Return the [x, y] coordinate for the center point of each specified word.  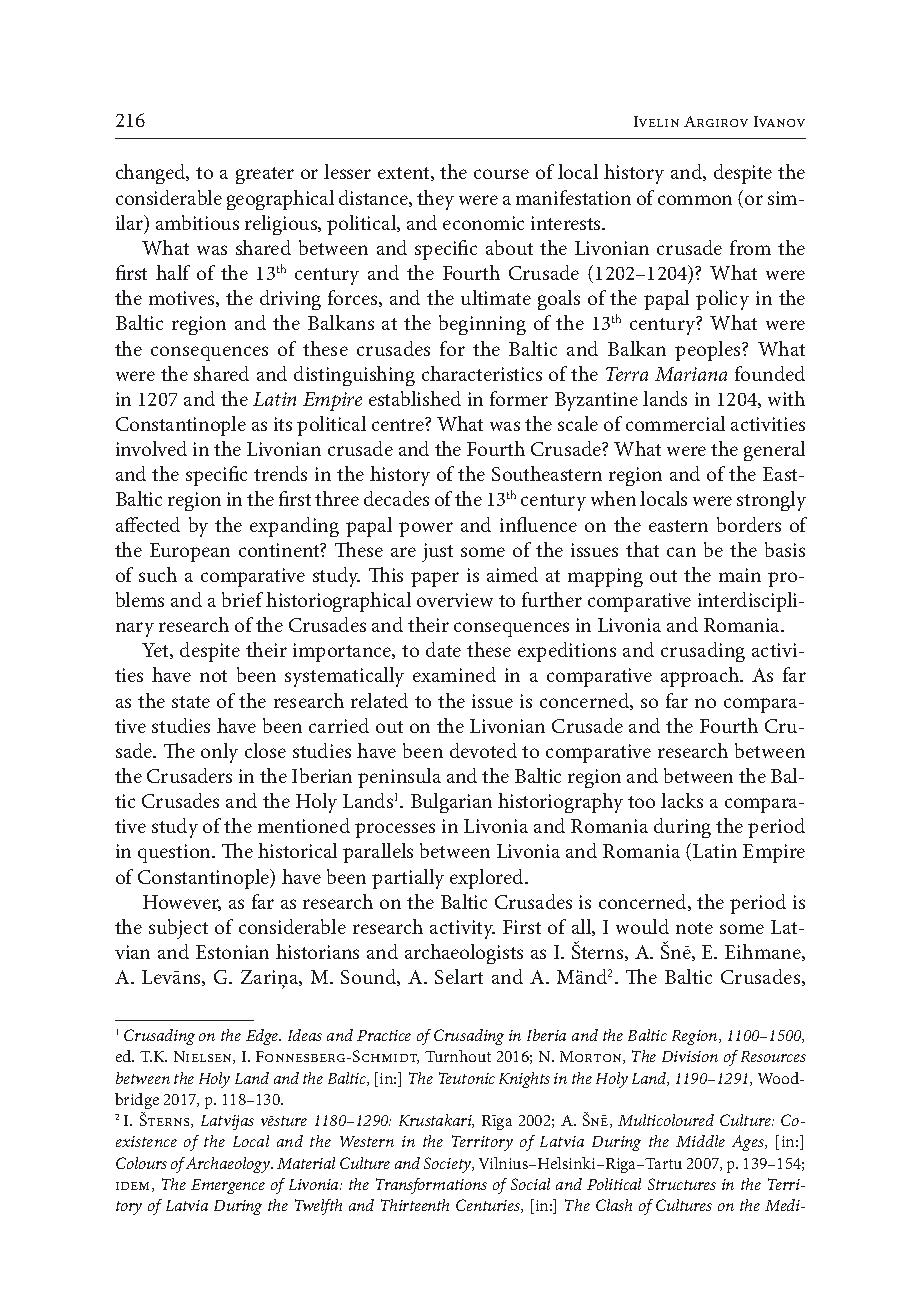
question [175, 853]
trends [280, 473]
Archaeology [229, 1165]
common [695, 200]
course [501, 174]
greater [265, 175]
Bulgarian [451, 803]
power [426, 529]
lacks [682, 800]
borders [749, 524]
